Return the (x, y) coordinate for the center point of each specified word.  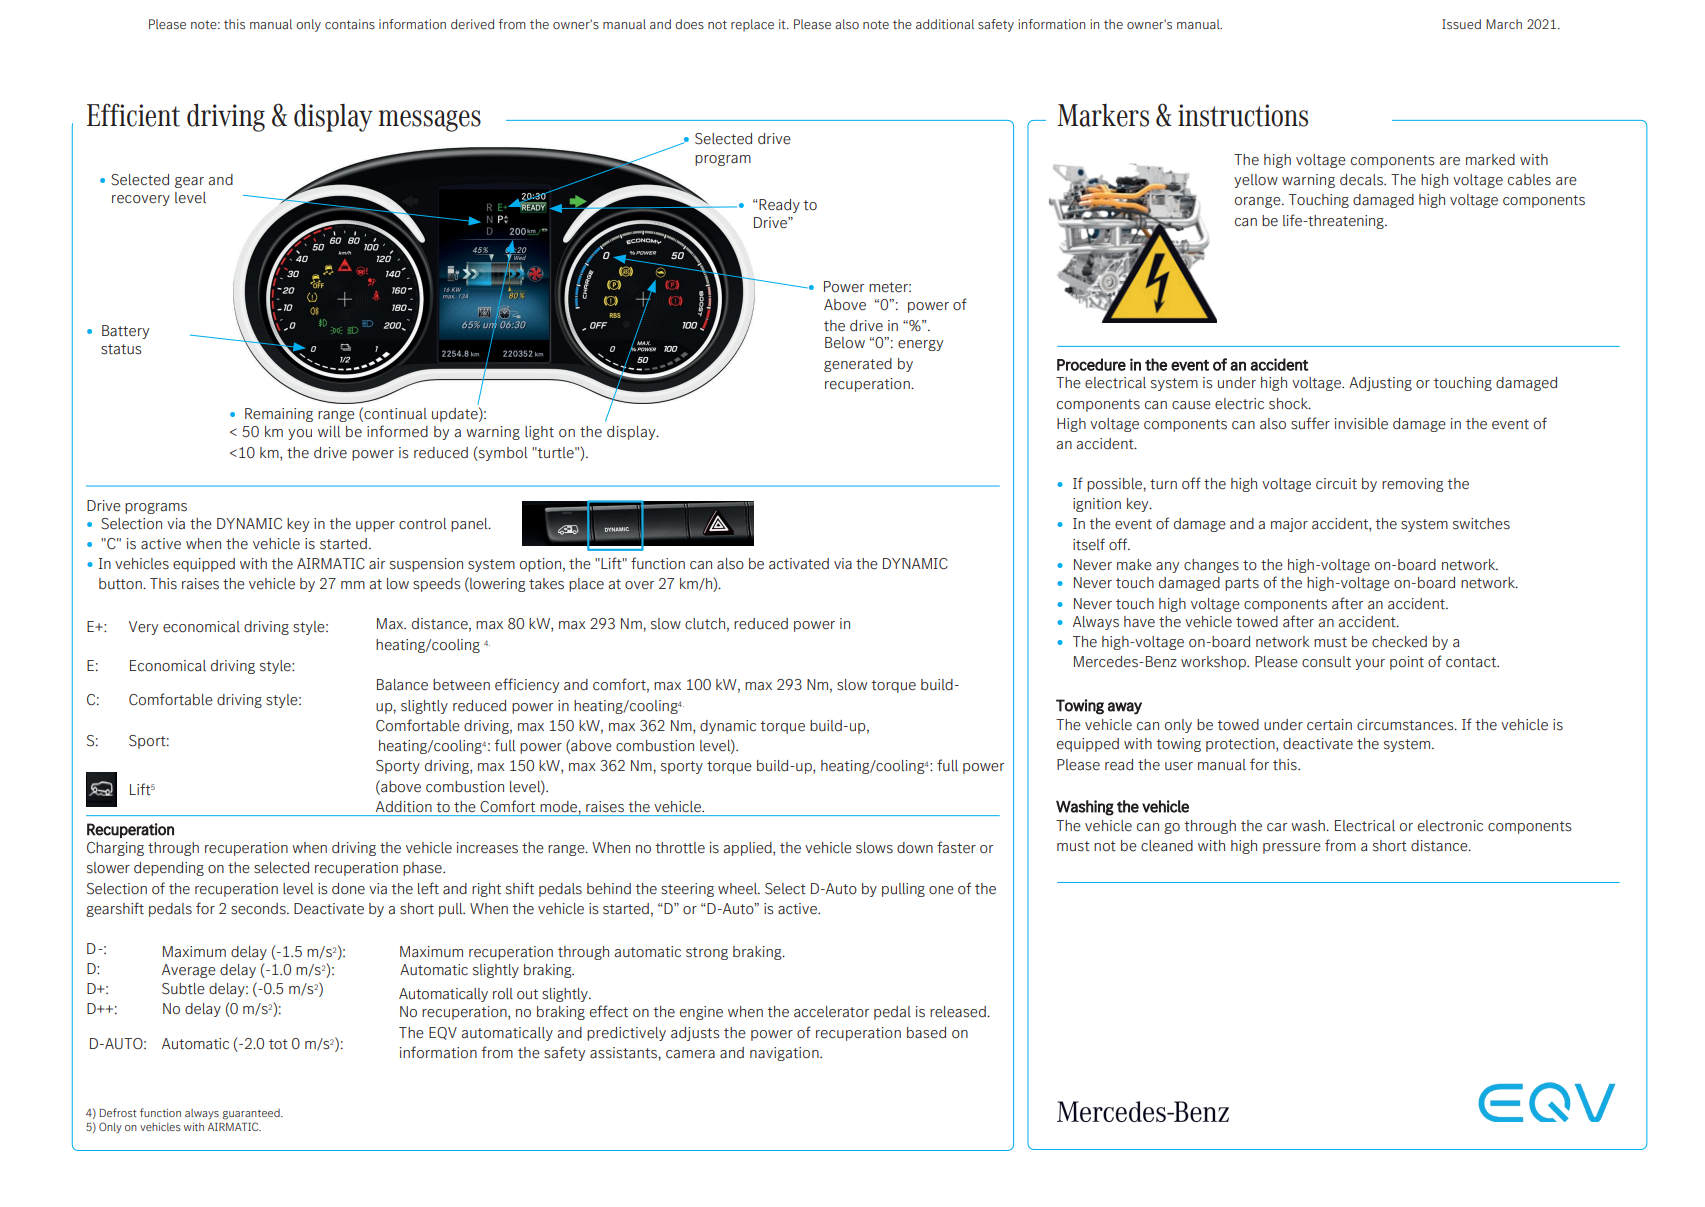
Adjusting (1380, 384)
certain (1329, 725)
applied (749, 849)
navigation (785, 1054)
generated (858, 365)
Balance (402, 685)
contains (350, 24)
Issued (1461, 24)
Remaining (279, 415)
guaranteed (252, 1114)
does (689, 24)
